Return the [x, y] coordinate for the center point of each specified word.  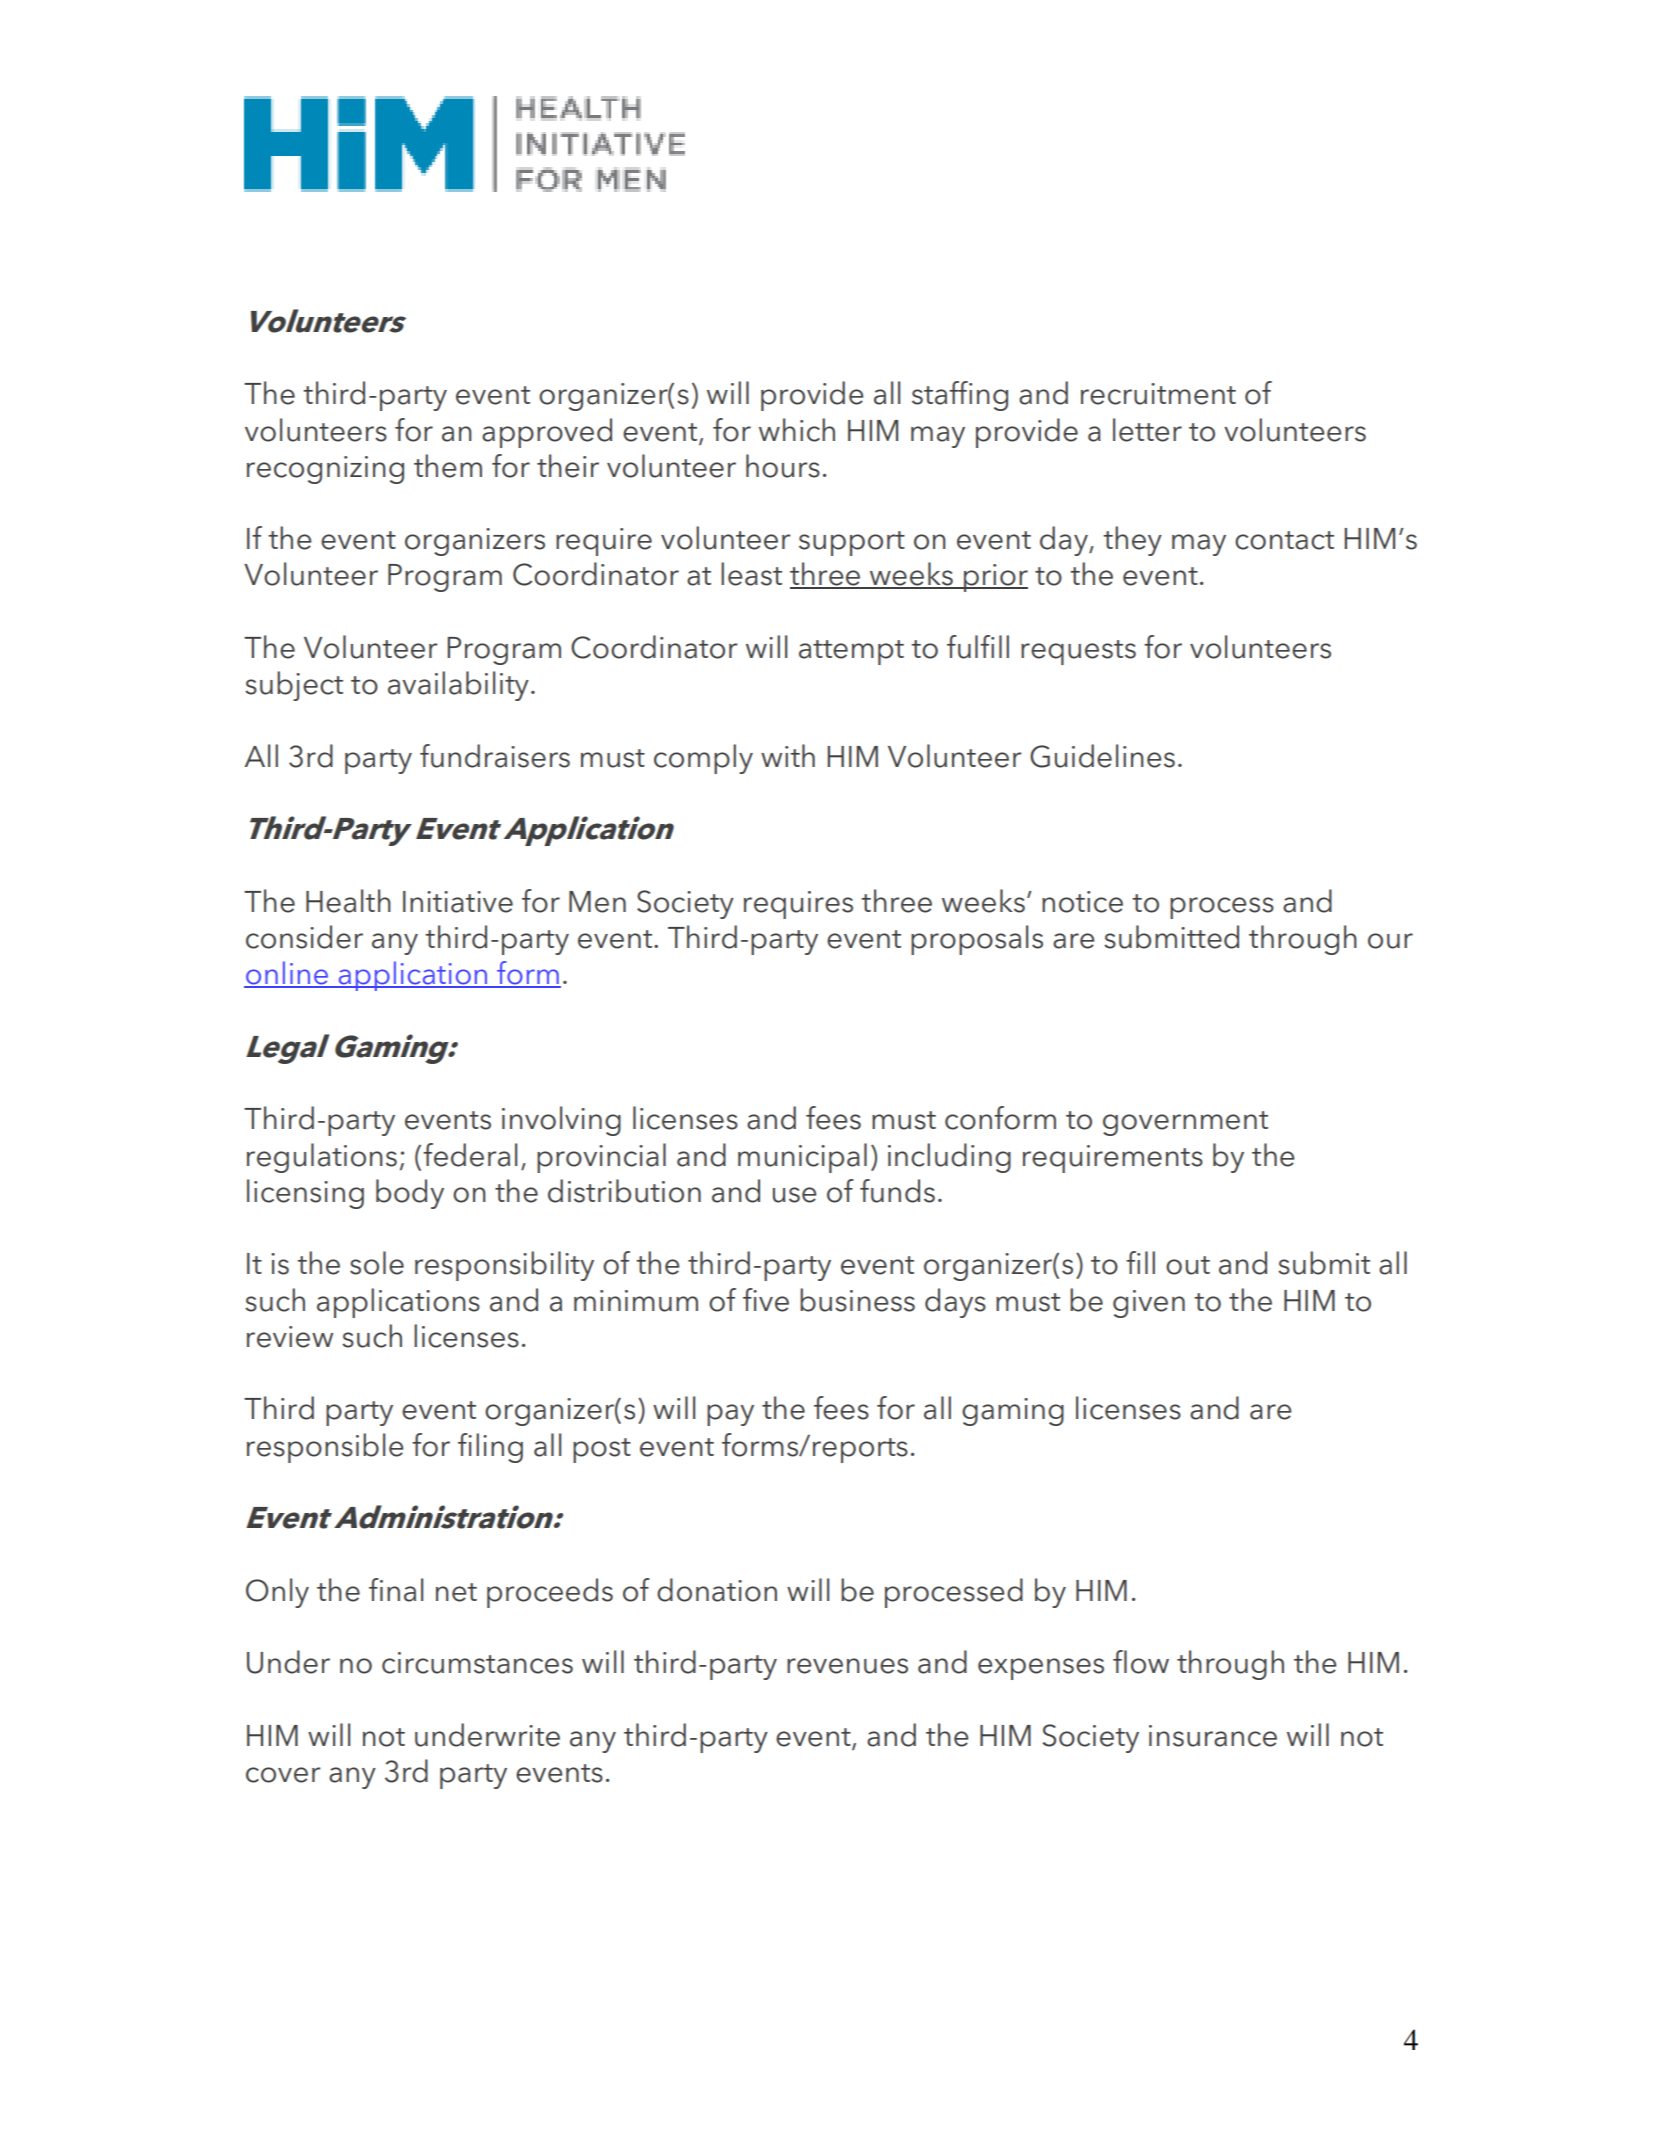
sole [377, 1263]
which [797, 430]
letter [1147, 430]
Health [348, 901]
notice [1082, 902]
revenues [847, 1666]
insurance [1213, 1736]
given [1149, 1304]
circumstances [477, 1663]
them [448, 466]
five [766, 1300]
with [788, 755]
